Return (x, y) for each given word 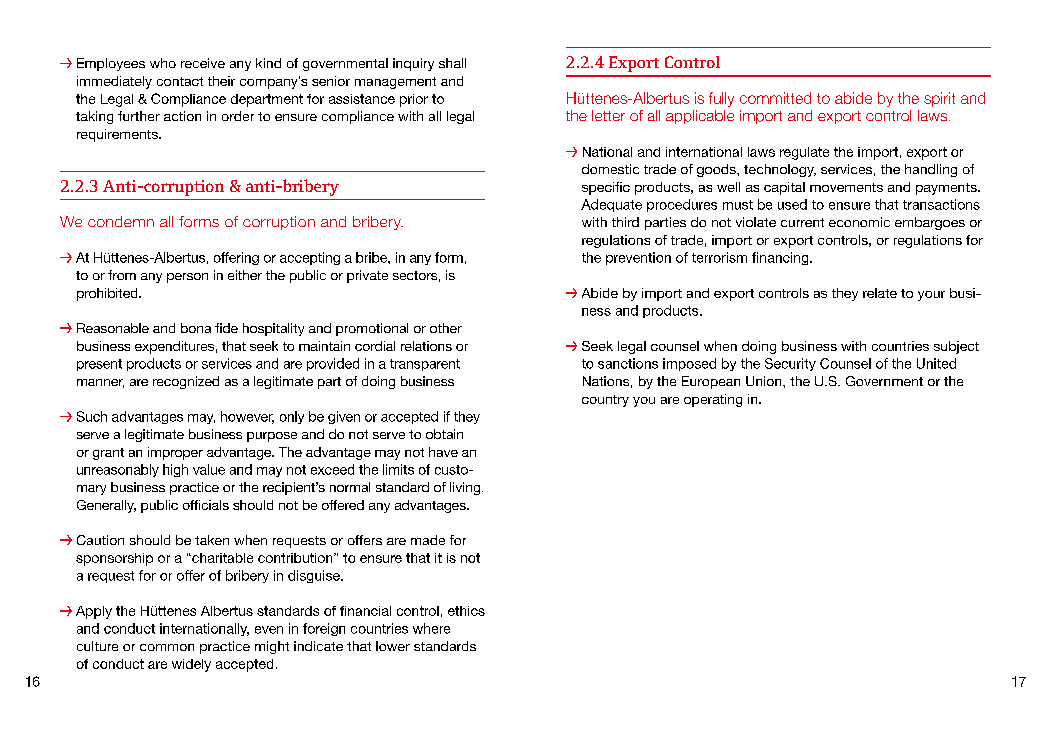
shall (452, 63)
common (167, 647)
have (443, 452)
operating (713, 400)
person (187, 278)
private (367, 276)
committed (775, 98)
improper (175, 453)
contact (180, 81)
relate (880, 293)
